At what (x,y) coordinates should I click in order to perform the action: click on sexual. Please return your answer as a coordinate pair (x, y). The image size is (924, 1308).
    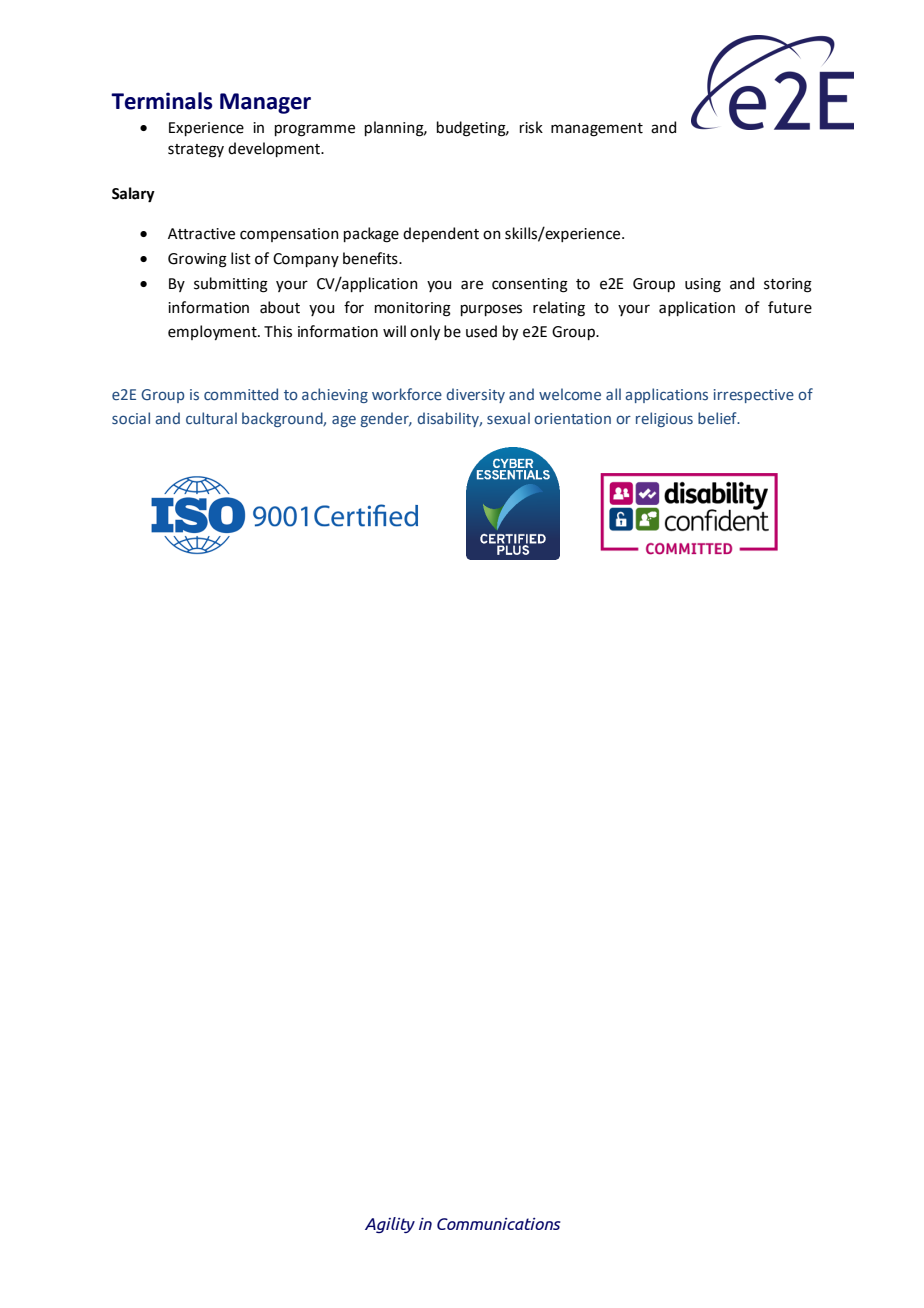
    Looking at the image, I should click on (508, 418).
